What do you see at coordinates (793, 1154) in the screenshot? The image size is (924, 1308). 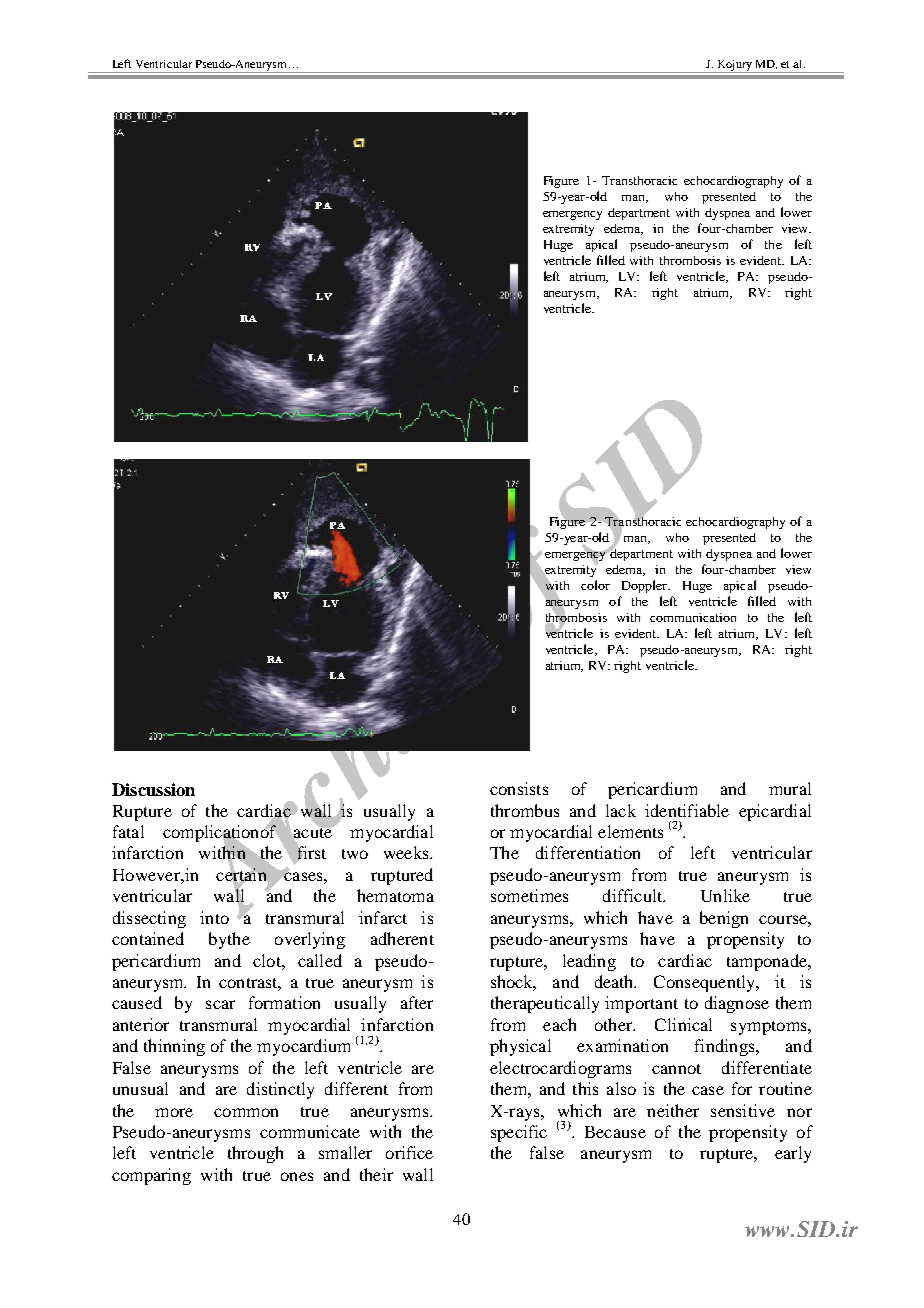 I see `early` at bounding box center [793, 1154].
